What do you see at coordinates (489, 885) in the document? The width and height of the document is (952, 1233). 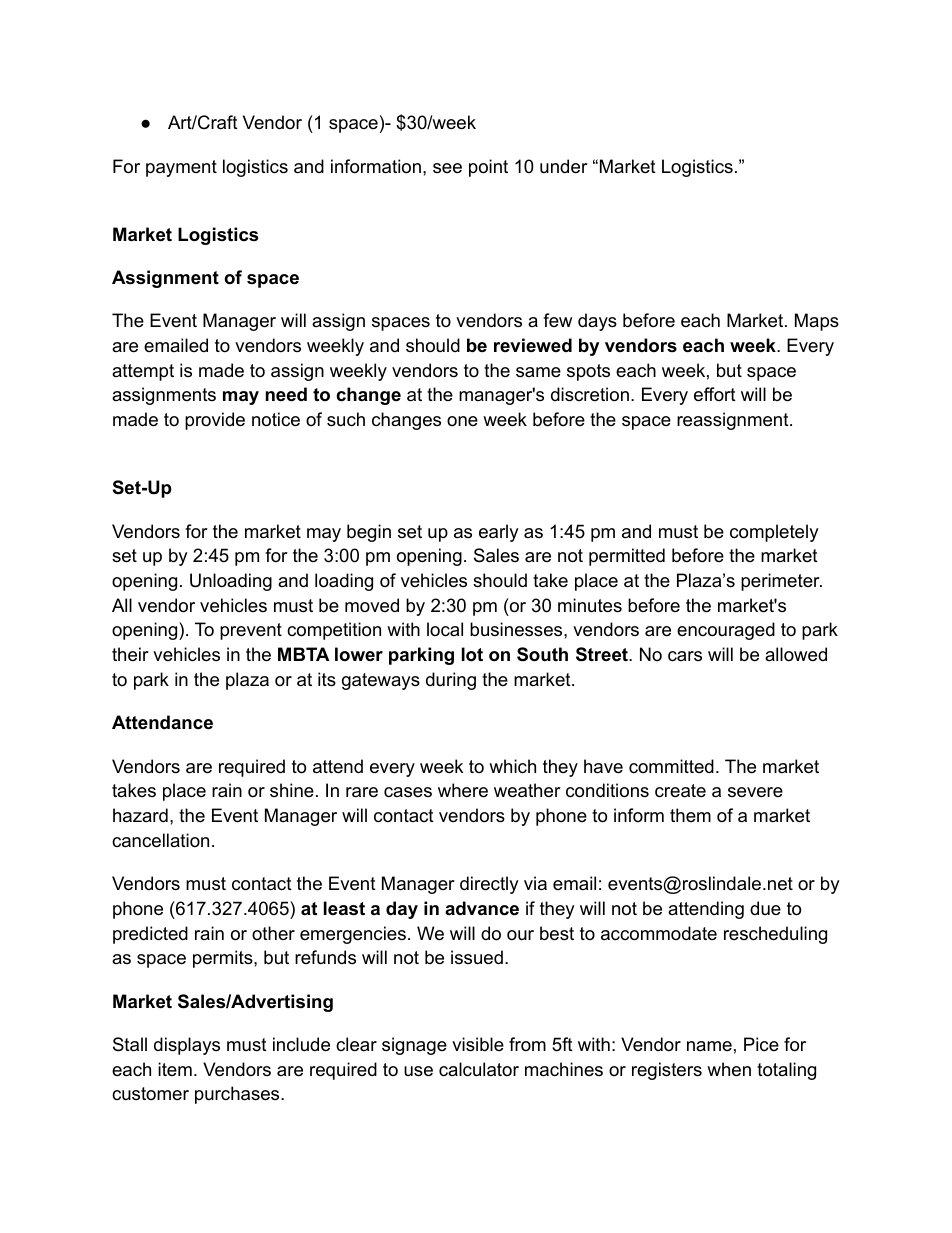 I see `directly` at bounding box center [489, 885].
